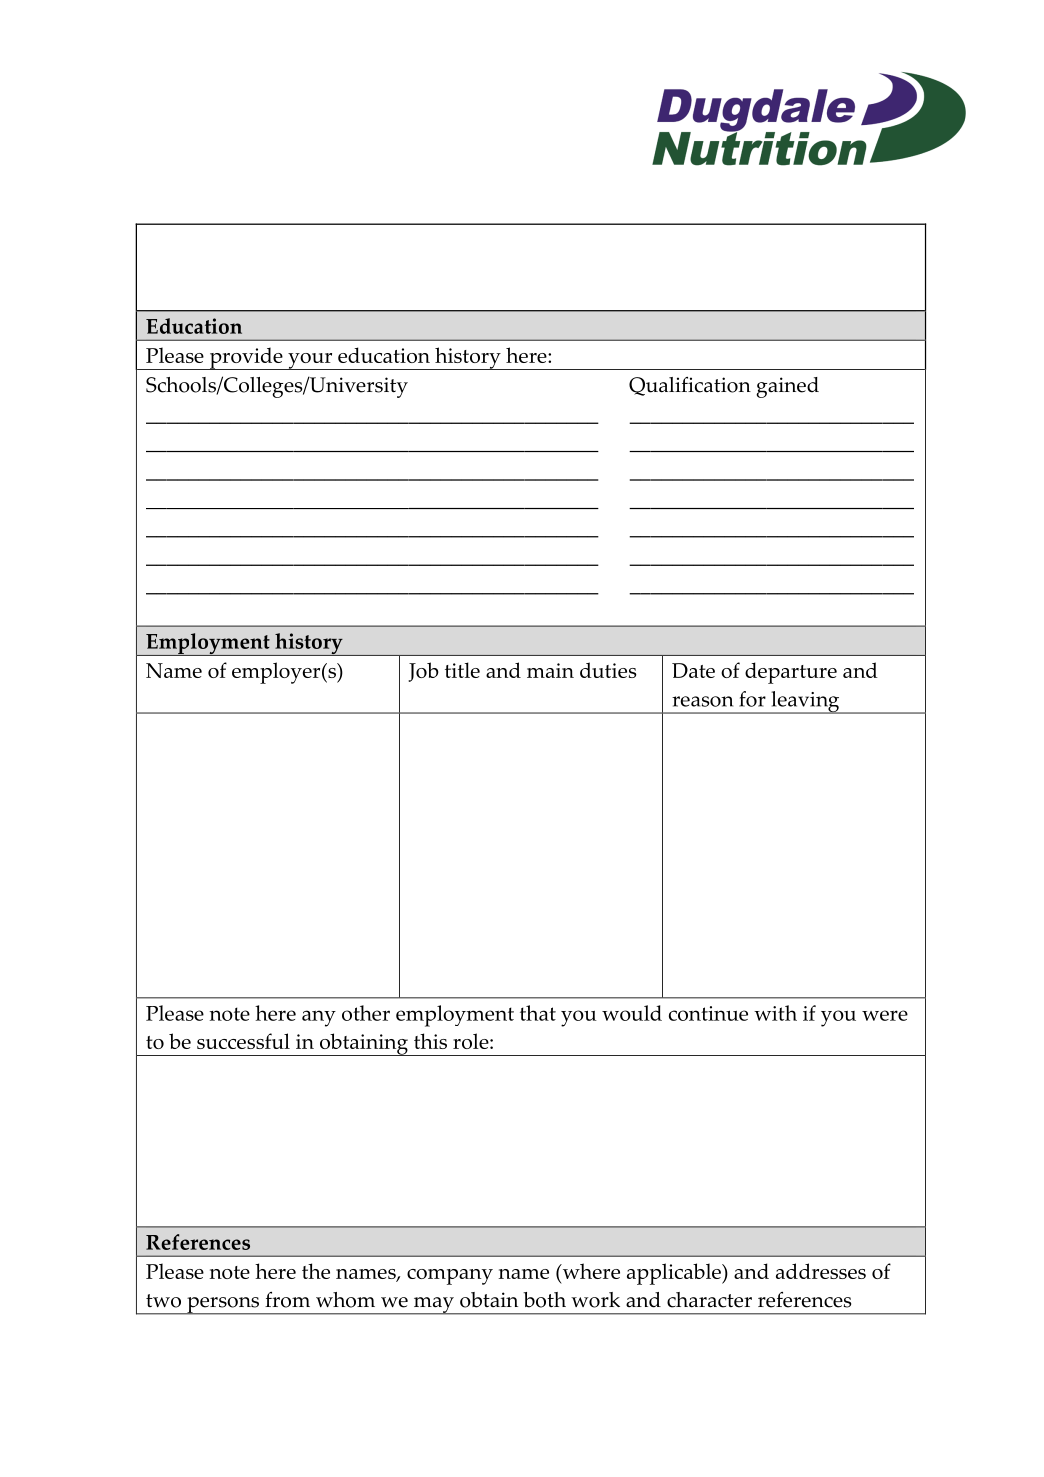  I want to click on from, so click(287, 1300).
